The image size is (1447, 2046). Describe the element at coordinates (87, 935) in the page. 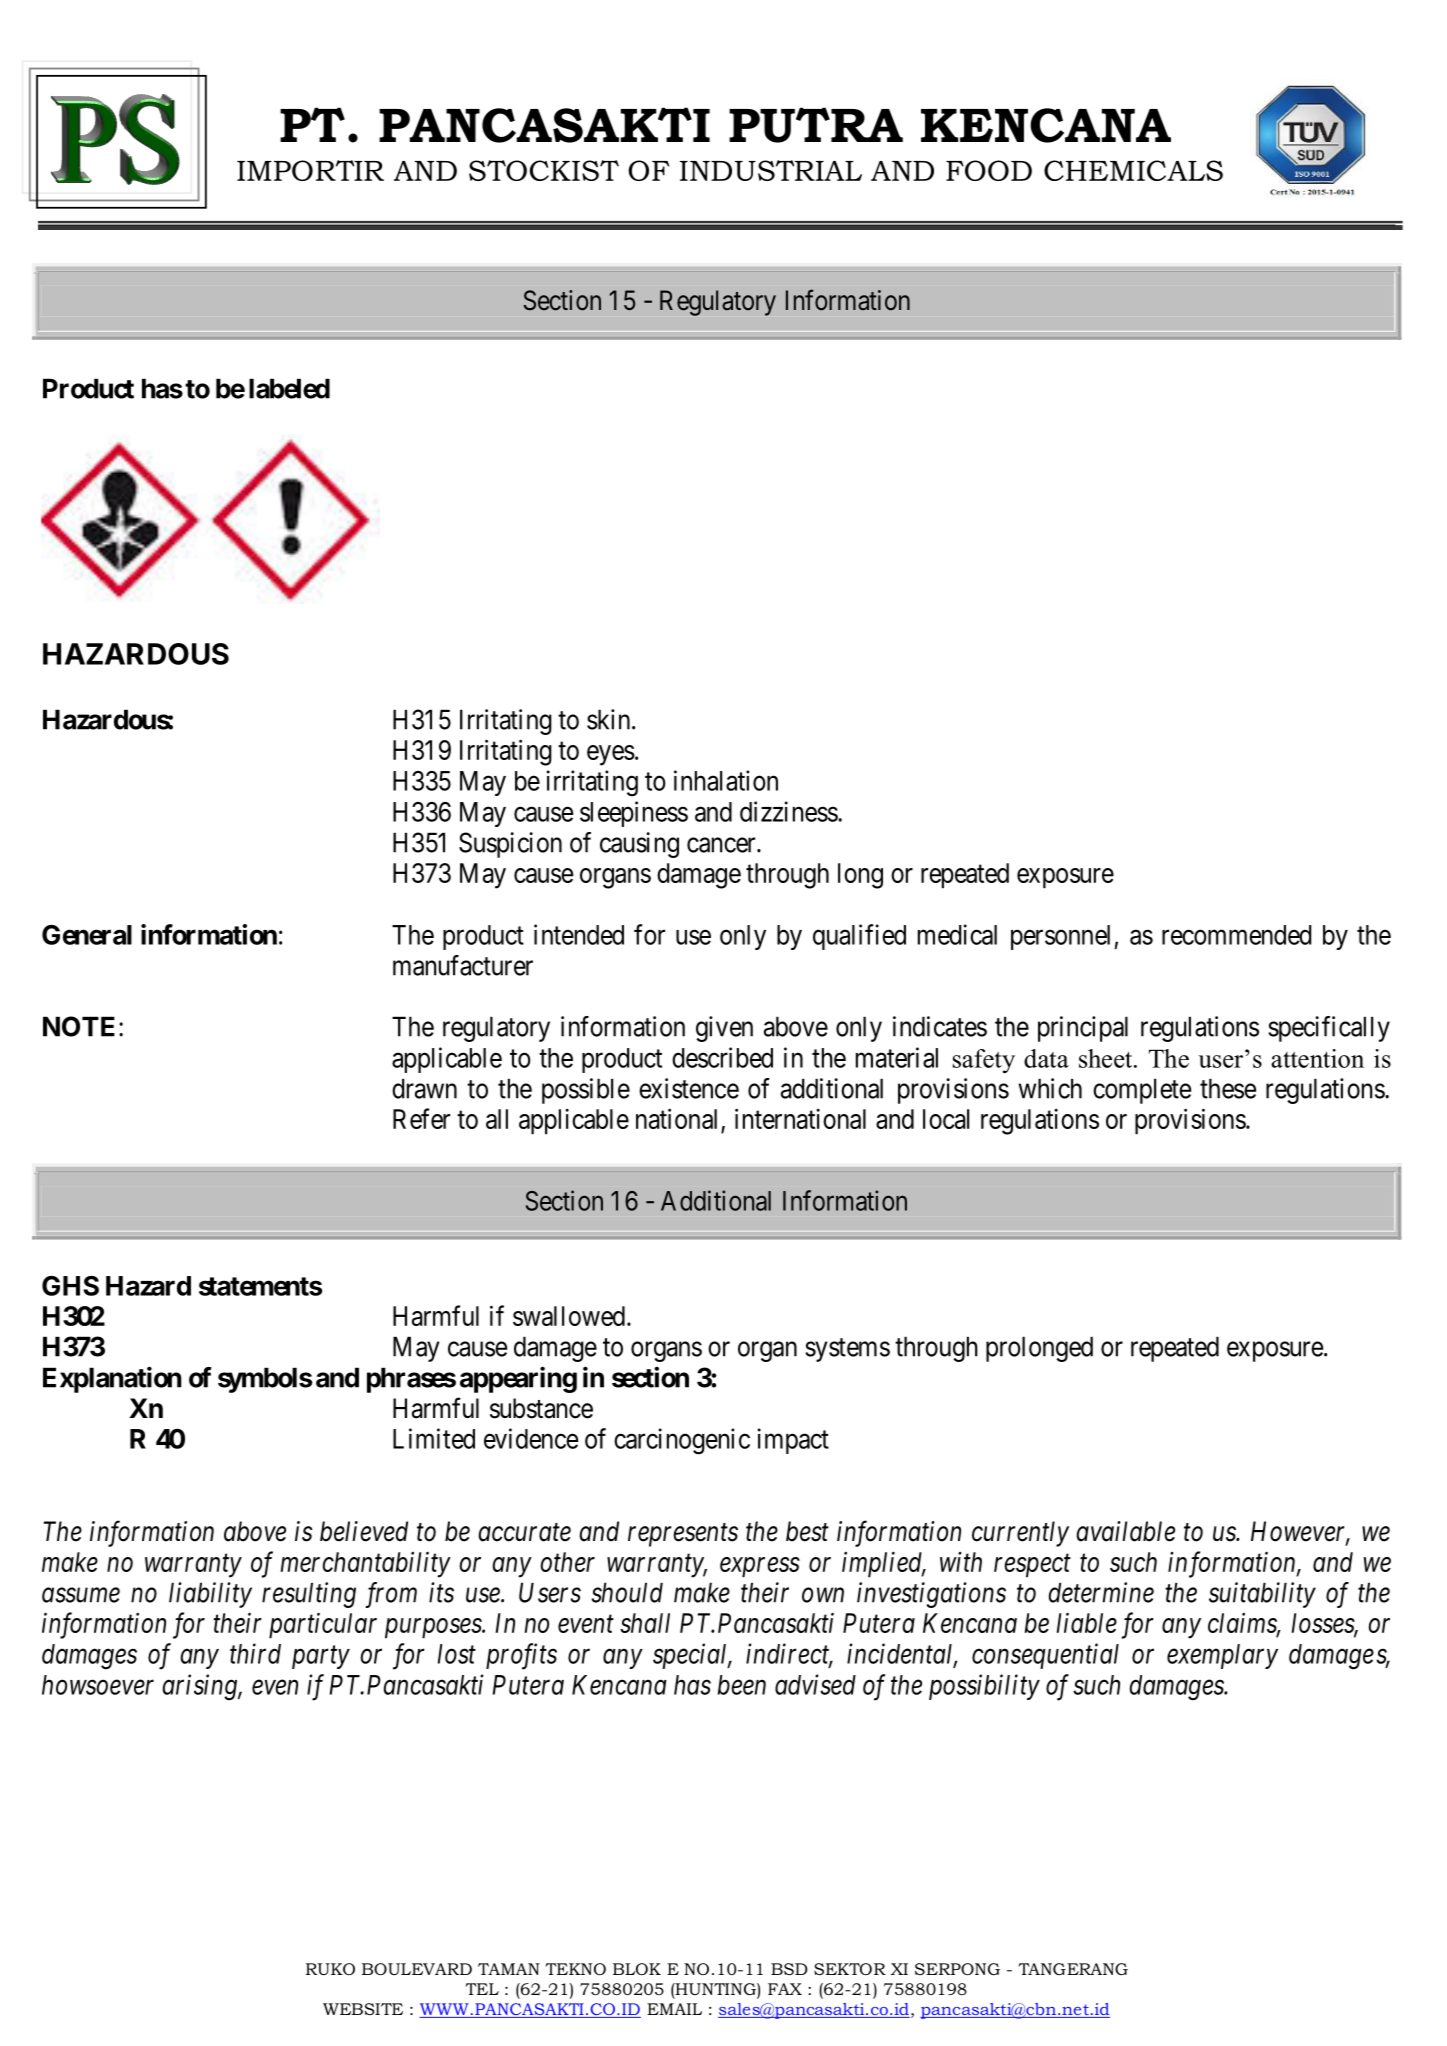

I see `General` at that location.
